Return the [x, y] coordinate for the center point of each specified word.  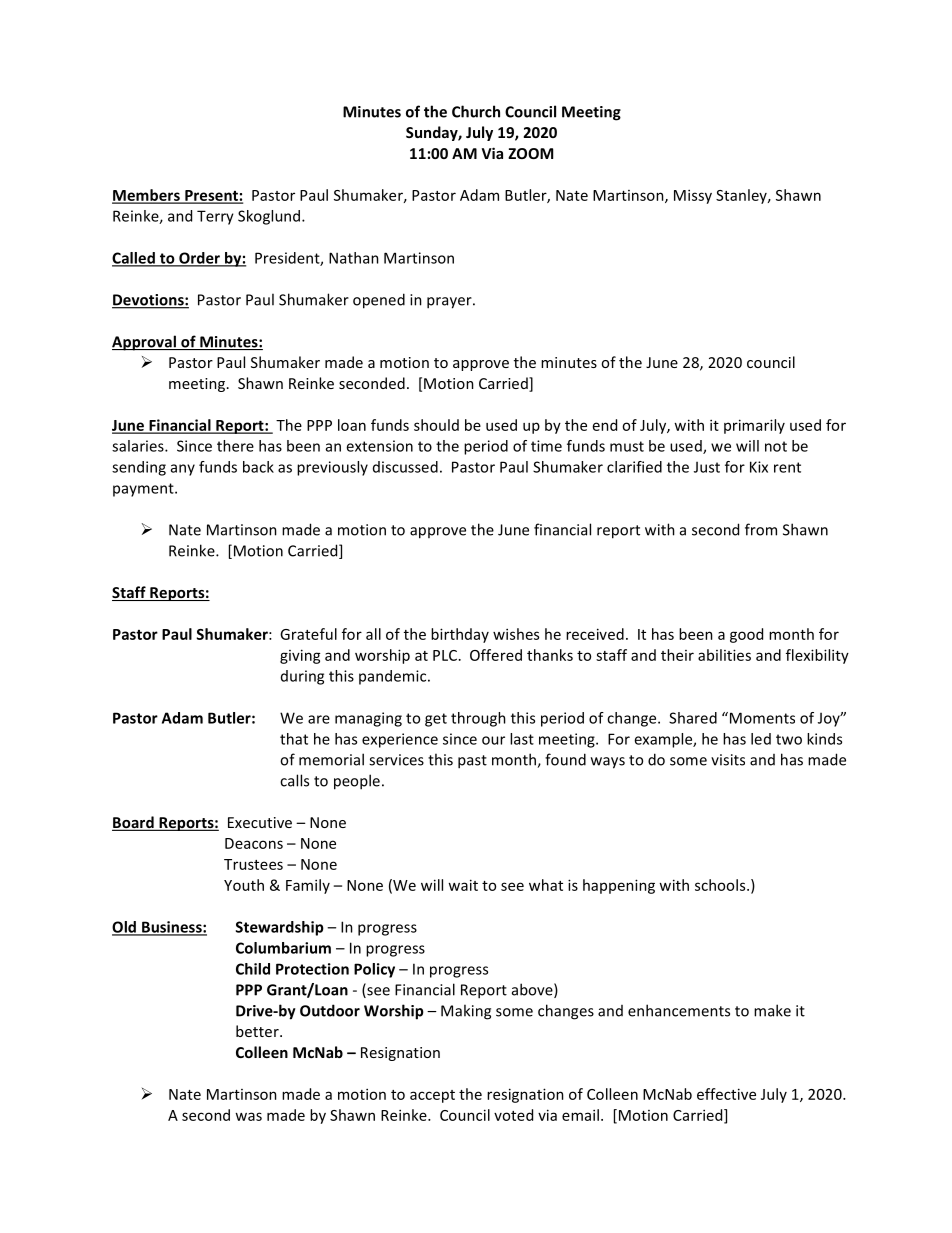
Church [476, 111]
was [248, 1116]
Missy [693, 196]
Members [147, 196]
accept [432, 1096]
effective [726, 1094]
